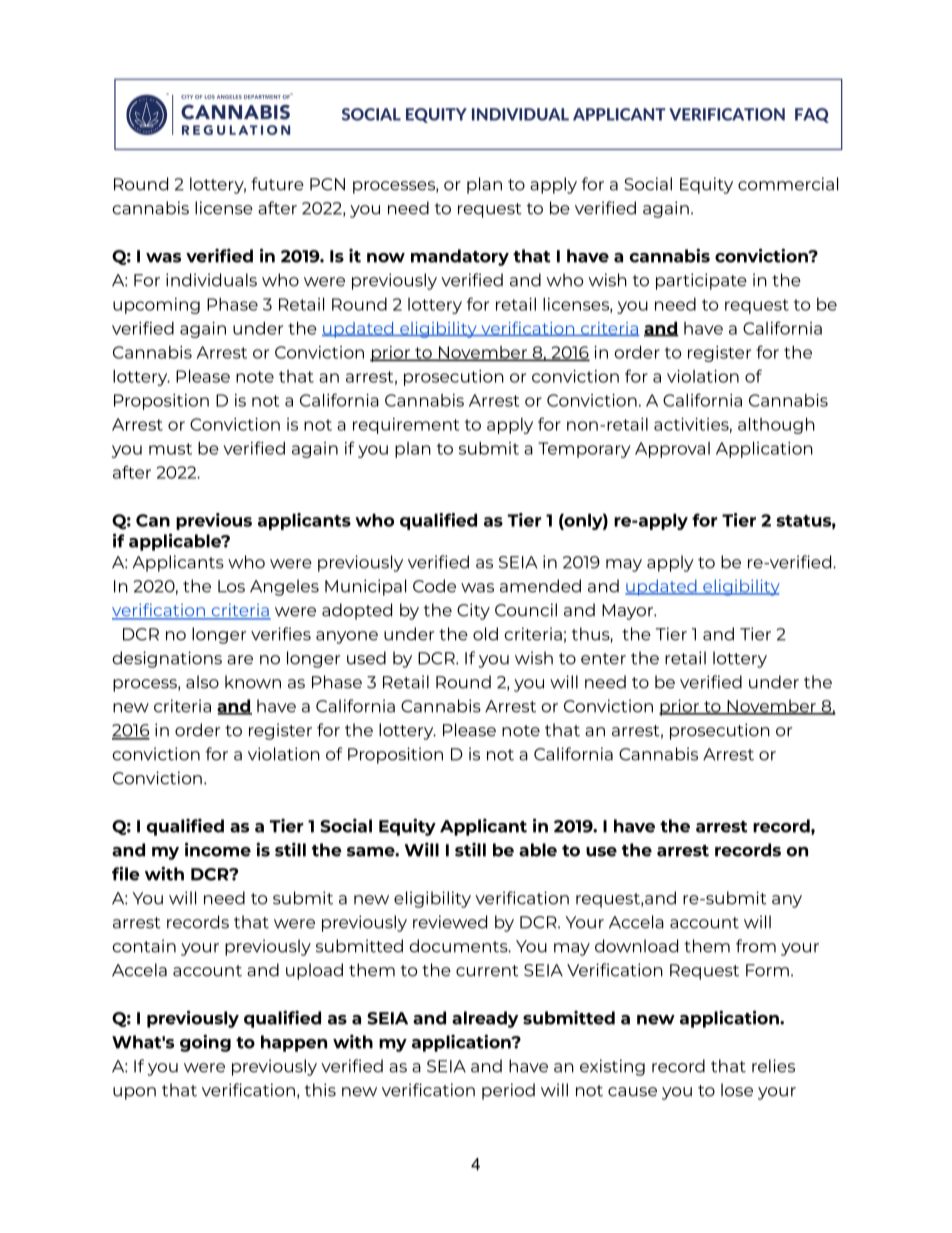 This screenshot has height=1233, width=952. Describe the element at coordinates (788, 184) in the screenshot. I see `commercial` at that location.
